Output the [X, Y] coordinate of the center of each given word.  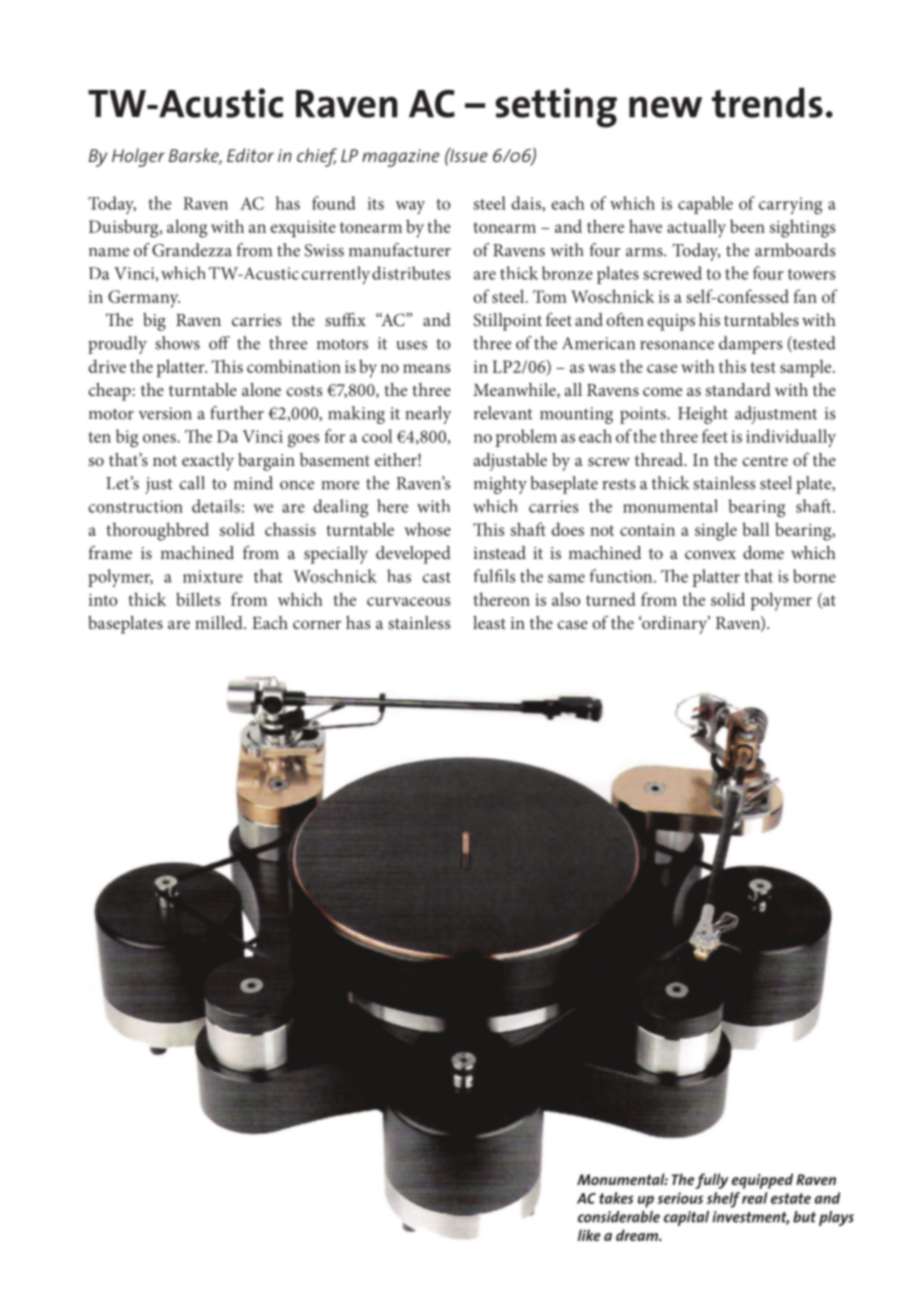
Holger [138, 157]
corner [317, 624]
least [489, 622]
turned [610, 599]
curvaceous [409, 601]
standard [738, 389]
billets [198, 599]
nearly [429, 415]
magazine [401, 158]
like [589, 1235]
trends [767, 102]
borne [814, 576]
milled [220, 622]
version [165, 413]
